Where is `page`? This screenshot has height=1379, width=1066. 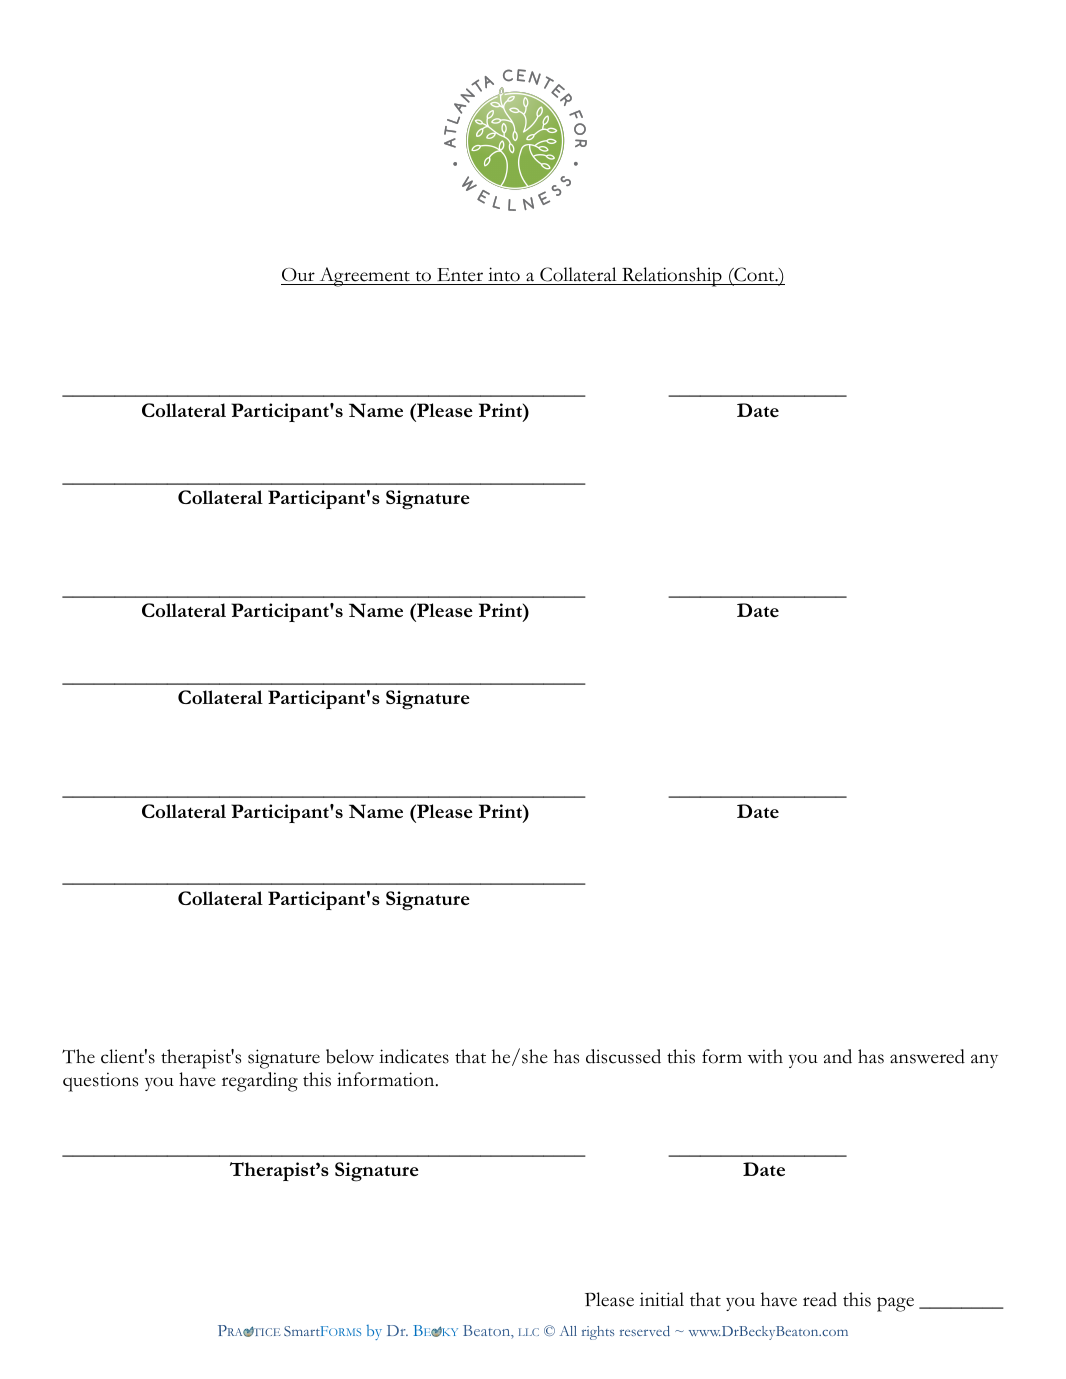
page is located at coordinates (895, 1304).
